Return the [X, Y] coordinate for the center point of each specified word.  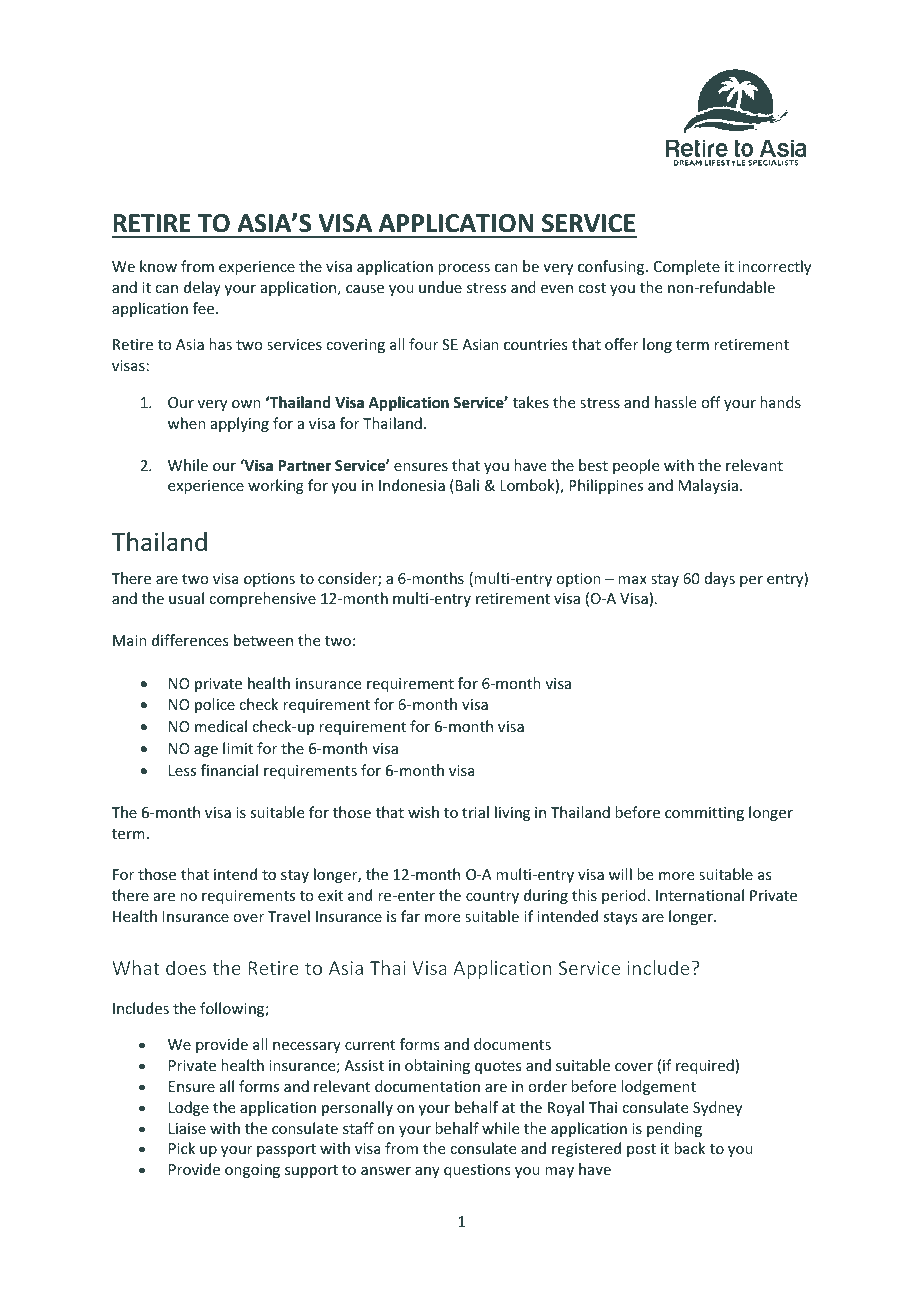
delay [202, 288]
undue [440, 287]
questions [477, 1171]
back [689, 1148]
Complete [687, 267]
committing [704, 814]
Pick [182, 1148]
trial [475, 812]
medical [221, 726]
